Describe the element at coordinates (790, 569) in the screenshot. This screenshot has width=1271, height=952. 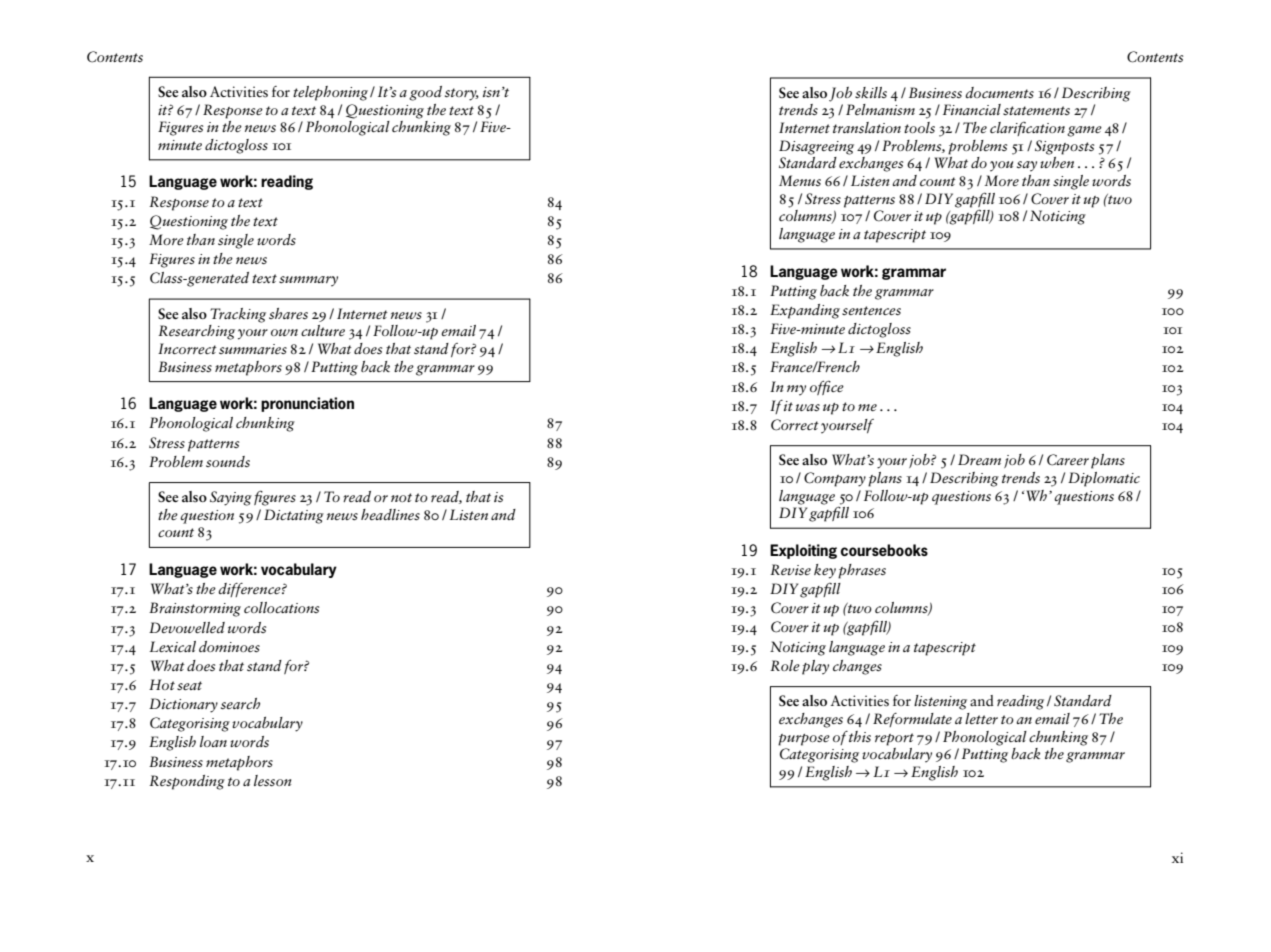
I see `Revise` at that location.
